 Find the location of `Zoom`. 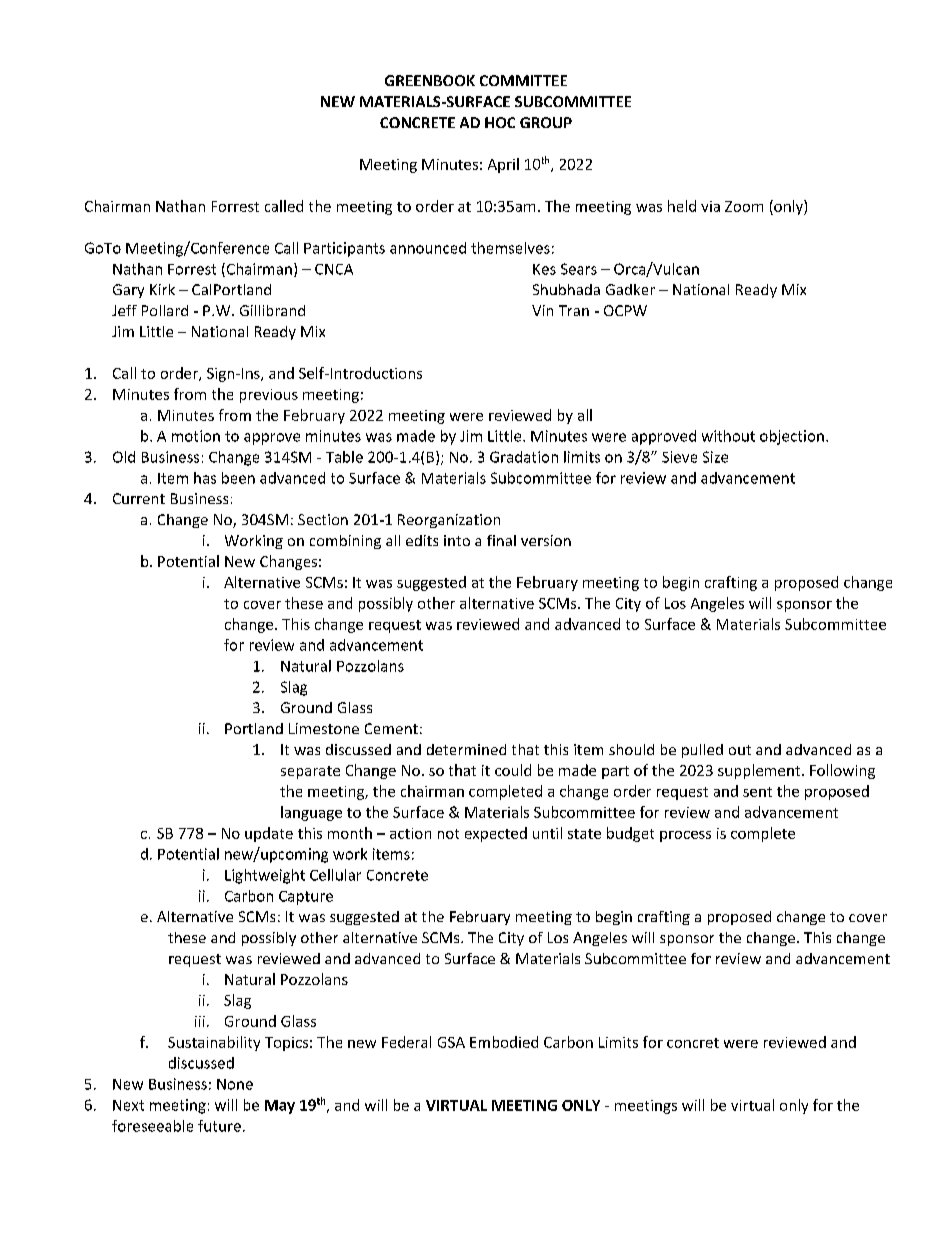

Zoom is located at coordinates (744, 206).
